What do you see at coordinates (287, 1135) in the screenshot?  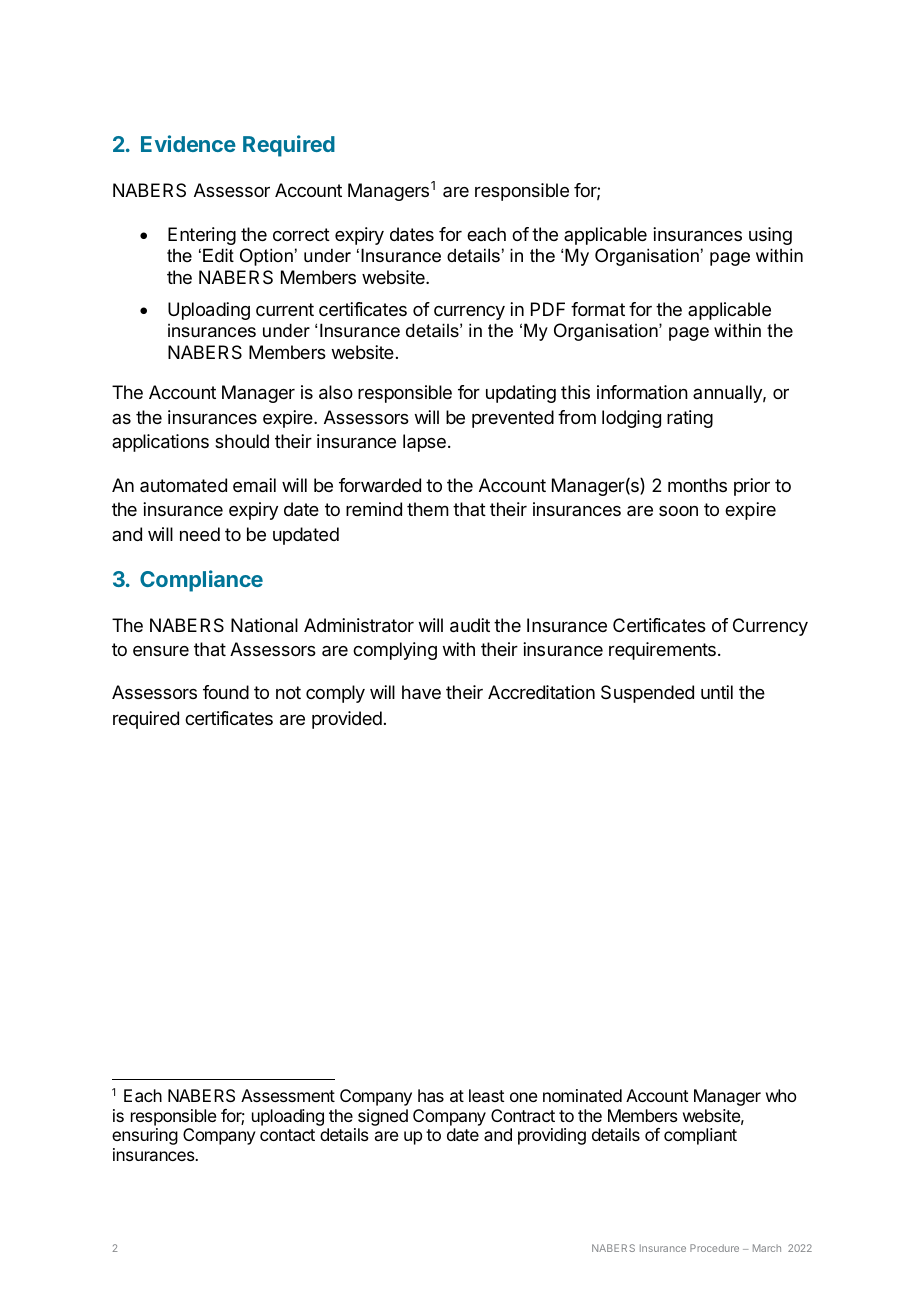 I see `contact` at bounding box center [287, 1135].
